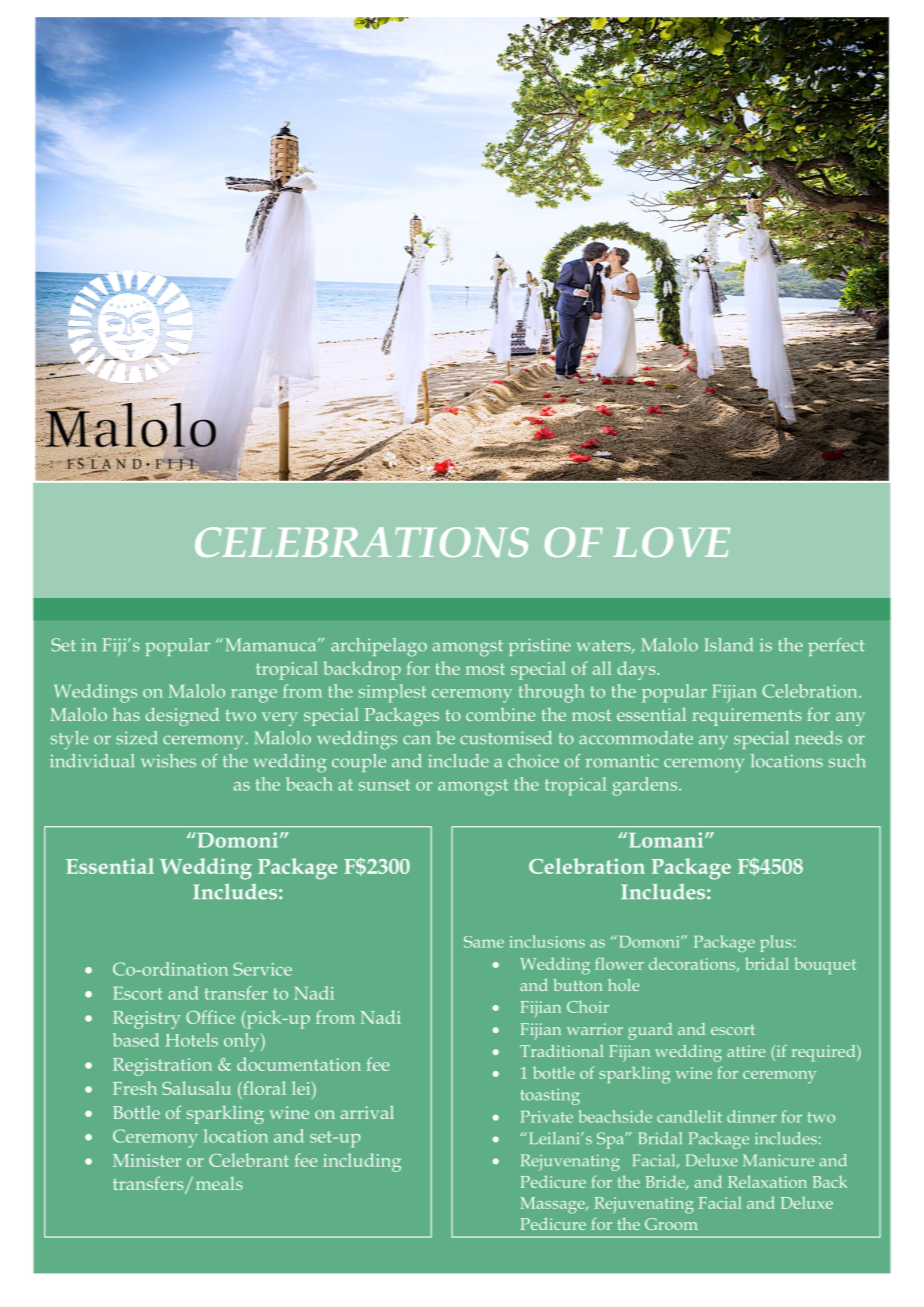 The width and height of the screenshot is (924, 1307). I want to click on Same, so click(484, 942).
